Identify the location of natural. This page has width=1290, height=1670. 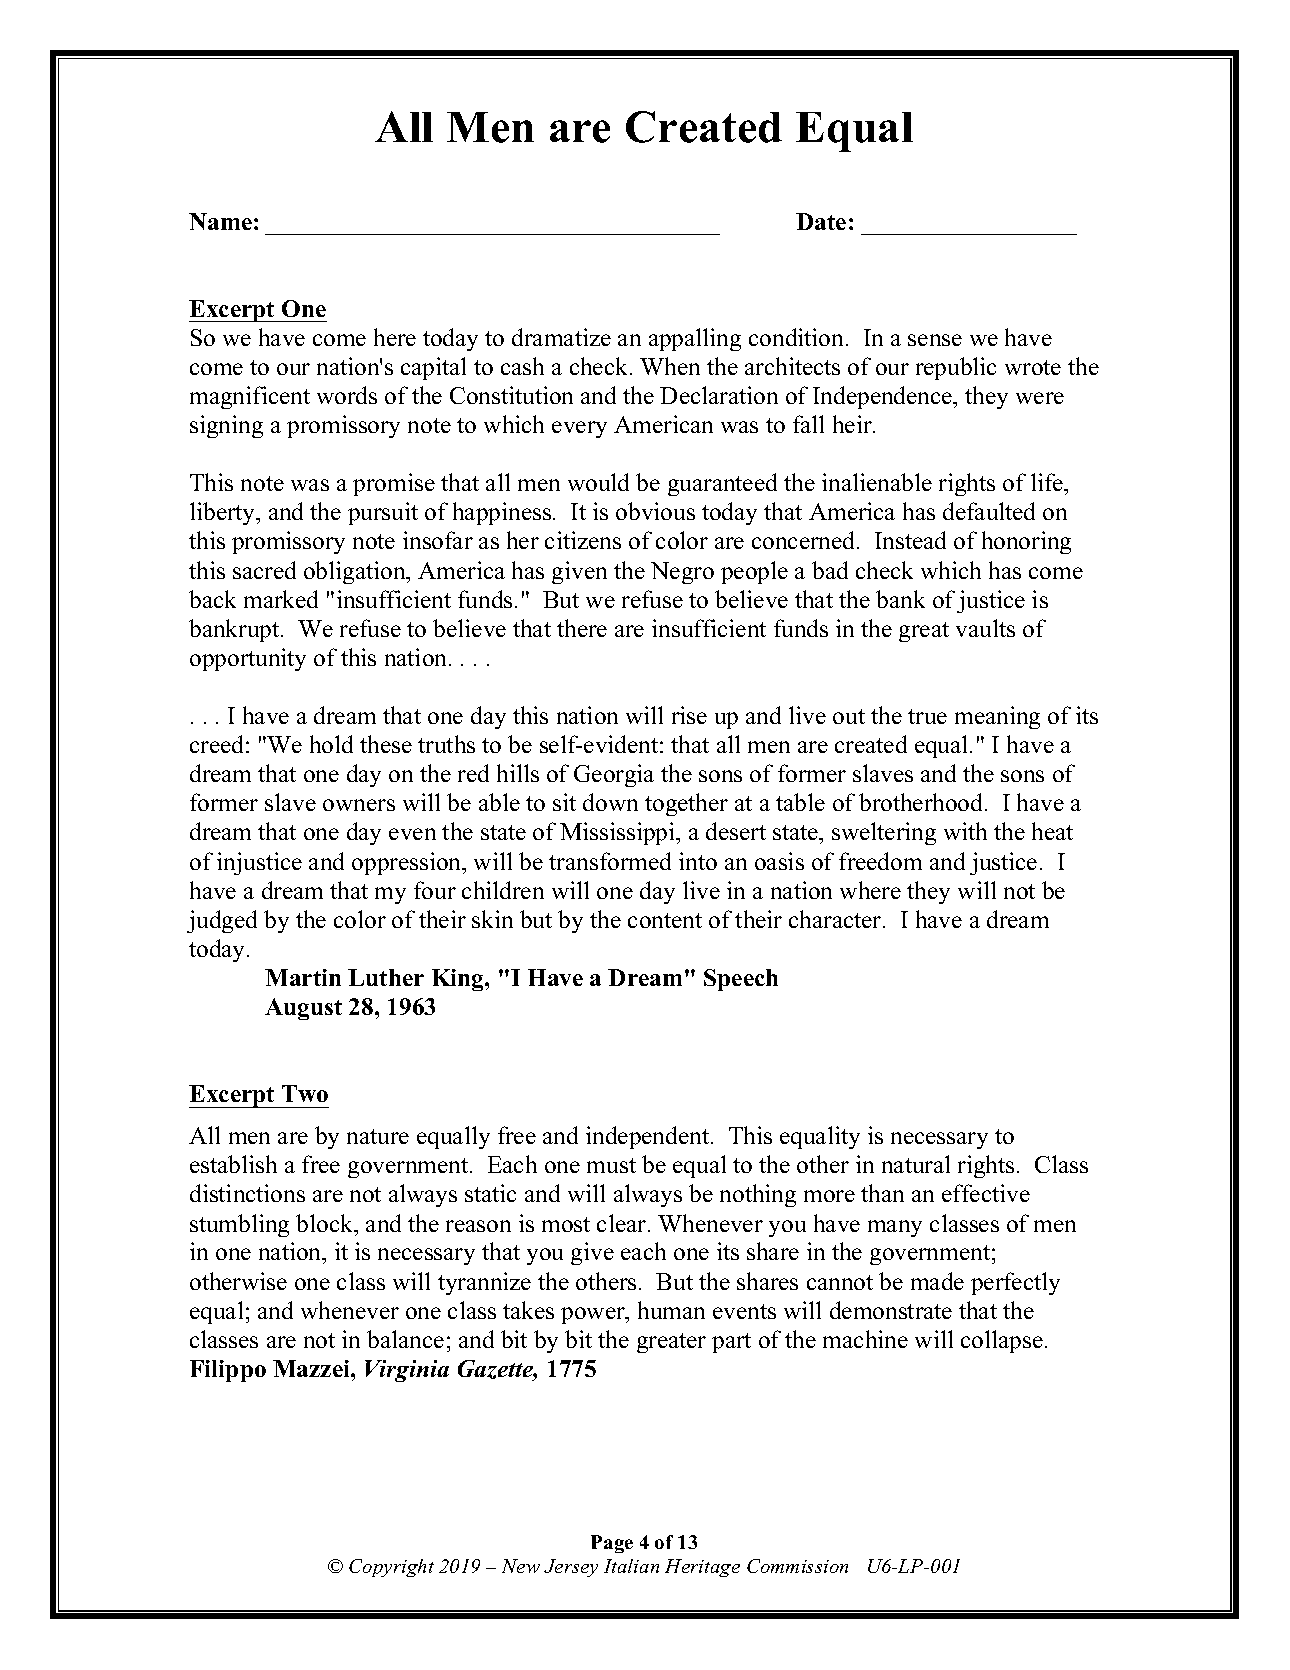
(916, 1164).
